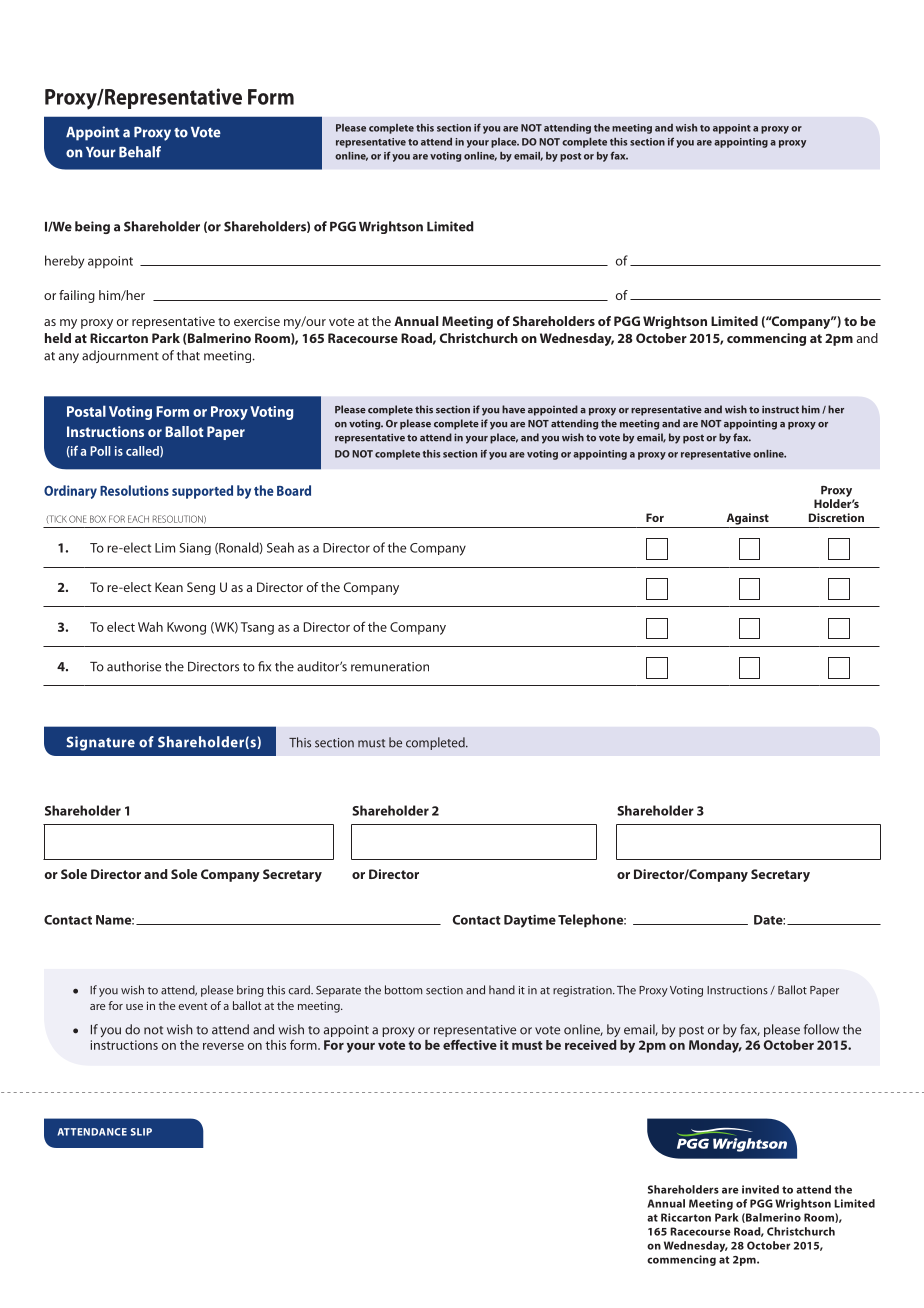 The width and height of the image is (924, 1308). Describe the element at coordinates (141, 1132) in the image. I see `SLIP` at that location.
